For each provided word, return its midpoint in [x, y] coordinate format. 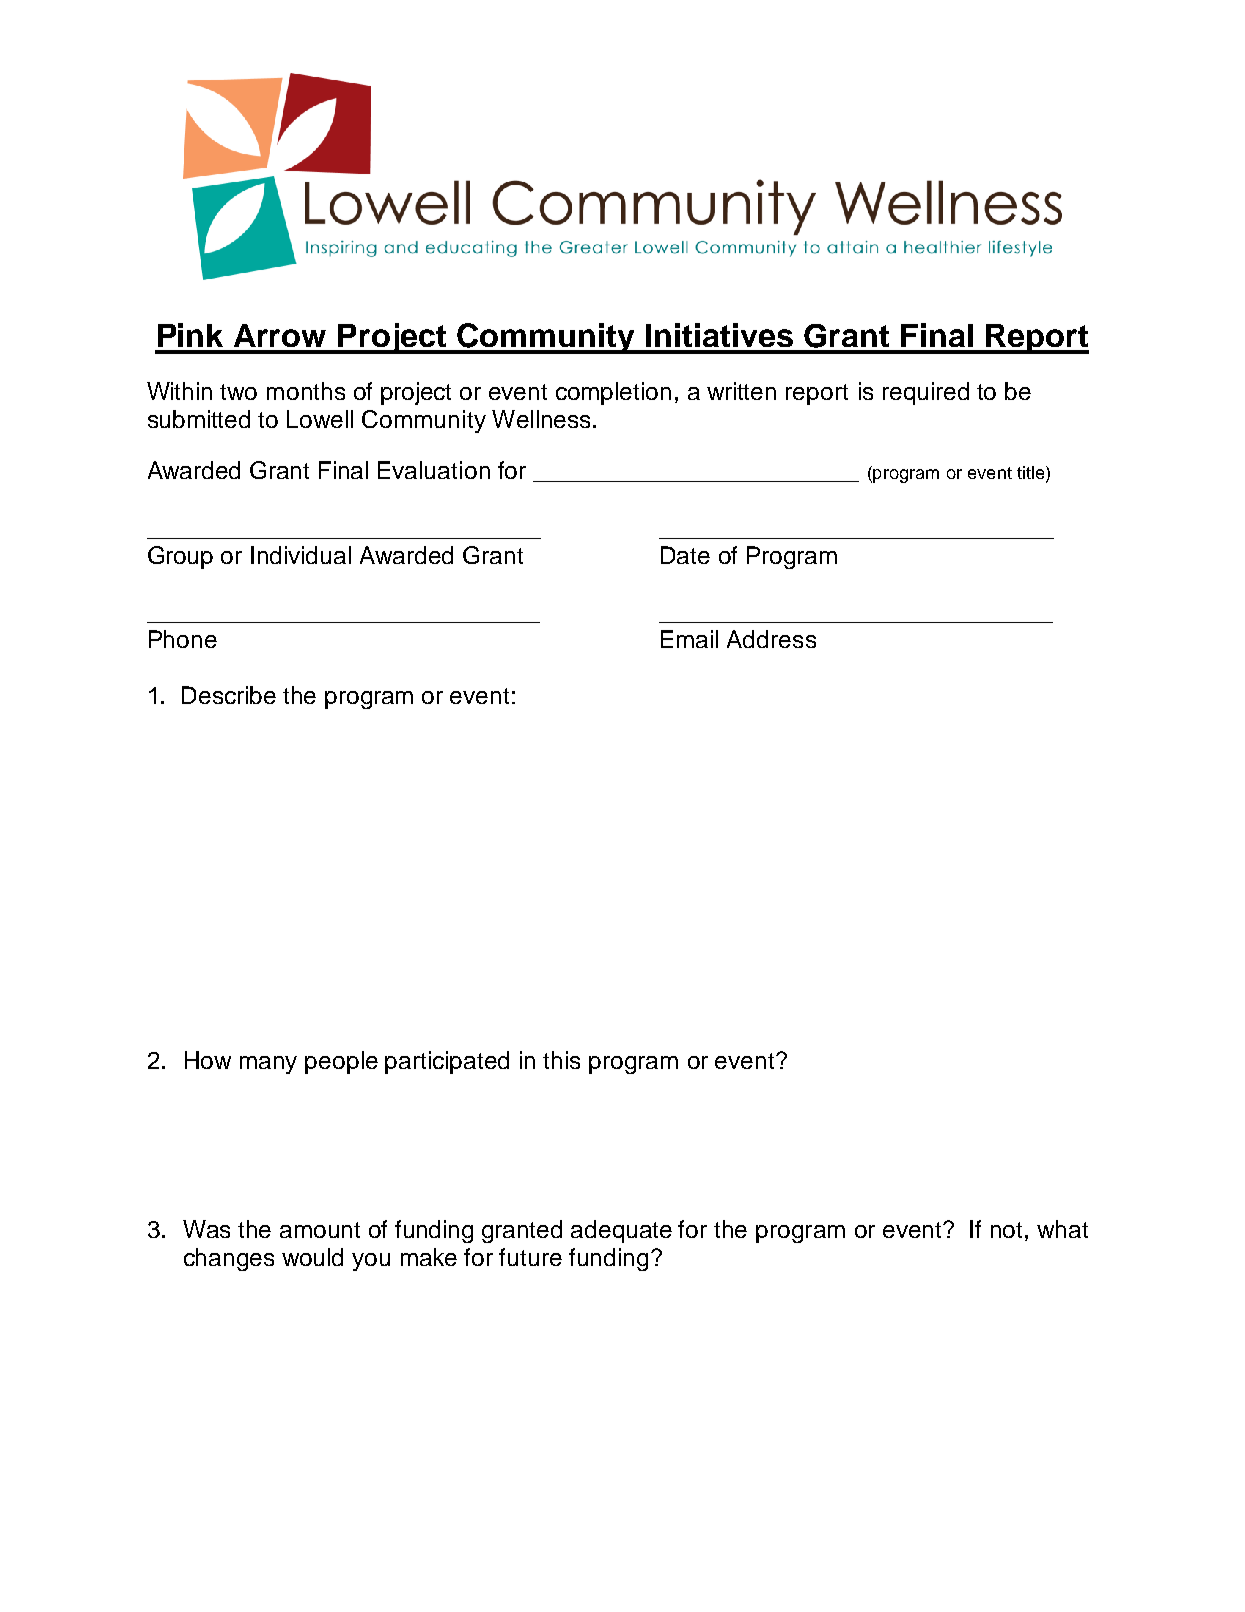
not [1006, 1230]
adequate [621, 1231]
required [926, 393]
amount [320, 1230]
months [306, 391]
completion [613, 393]
